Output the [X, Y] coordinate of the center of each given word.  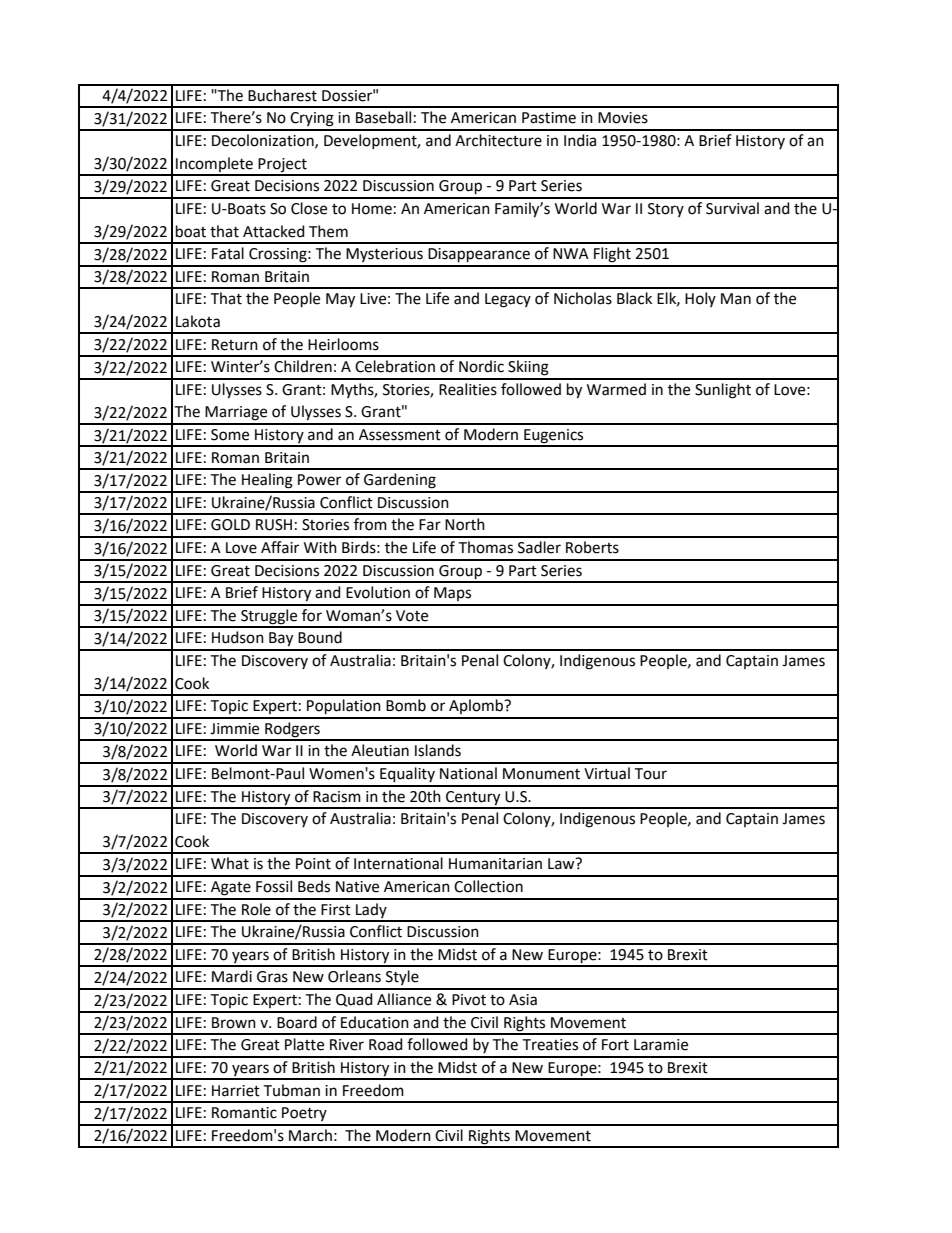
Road [386, 1044]
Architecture [498, 140]
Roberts [592, 547]
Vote [412, 616]
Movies [623, 118]
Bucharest [282, 95]
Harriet [236, 1091]
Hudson [238, 637]
